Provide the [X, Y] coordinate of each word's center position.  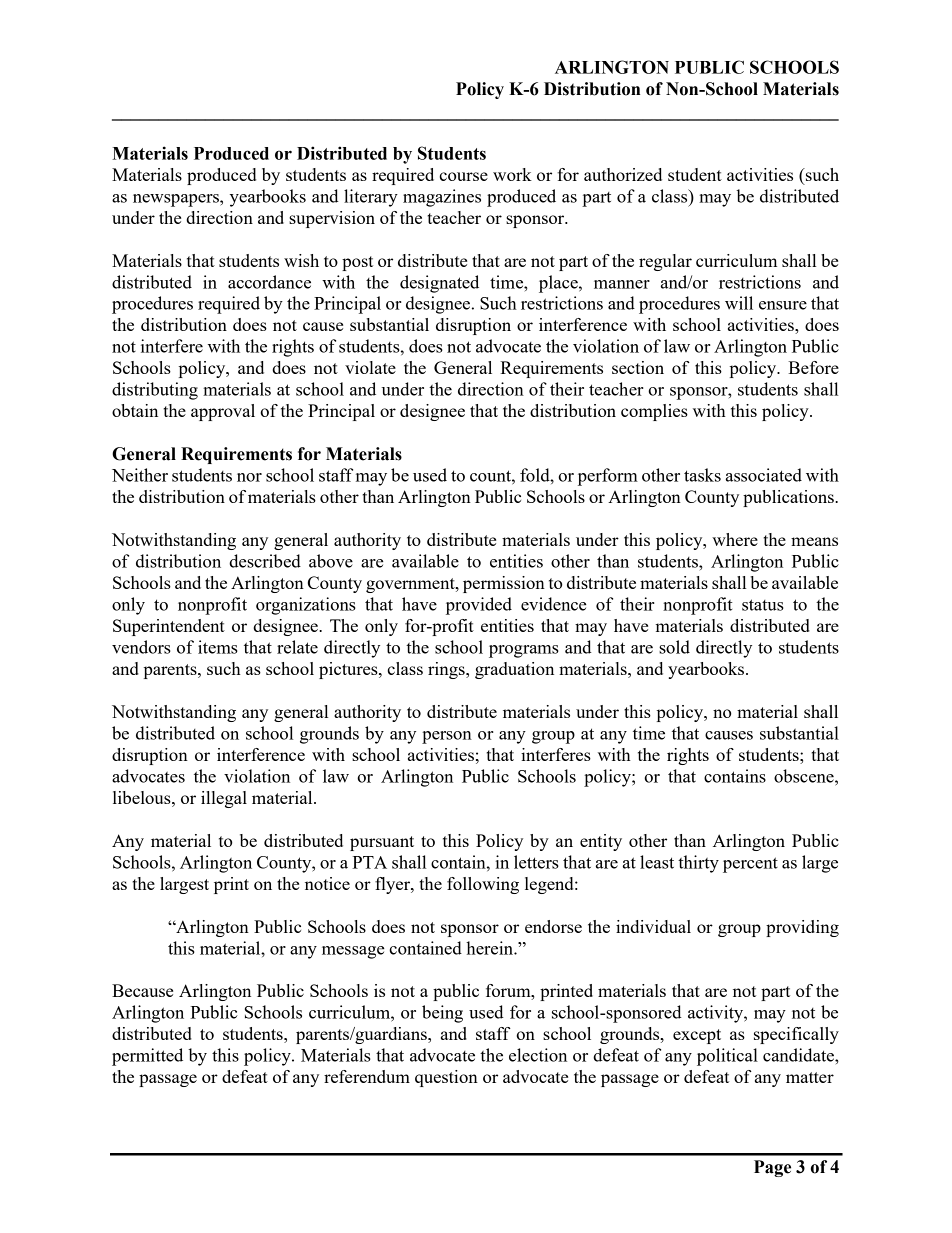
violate [370, 367]
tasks [702, 475]
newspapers [177, 200]
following [483, 885]
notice [327, 883]
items [218, 647]
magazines [442, 198]
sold [674, 647]
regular [665, 262]
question [446, 1078]
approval [223, 412]
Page [772, 1168]
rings [447, 670]
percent [750, 865]
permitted [147, 1057]
